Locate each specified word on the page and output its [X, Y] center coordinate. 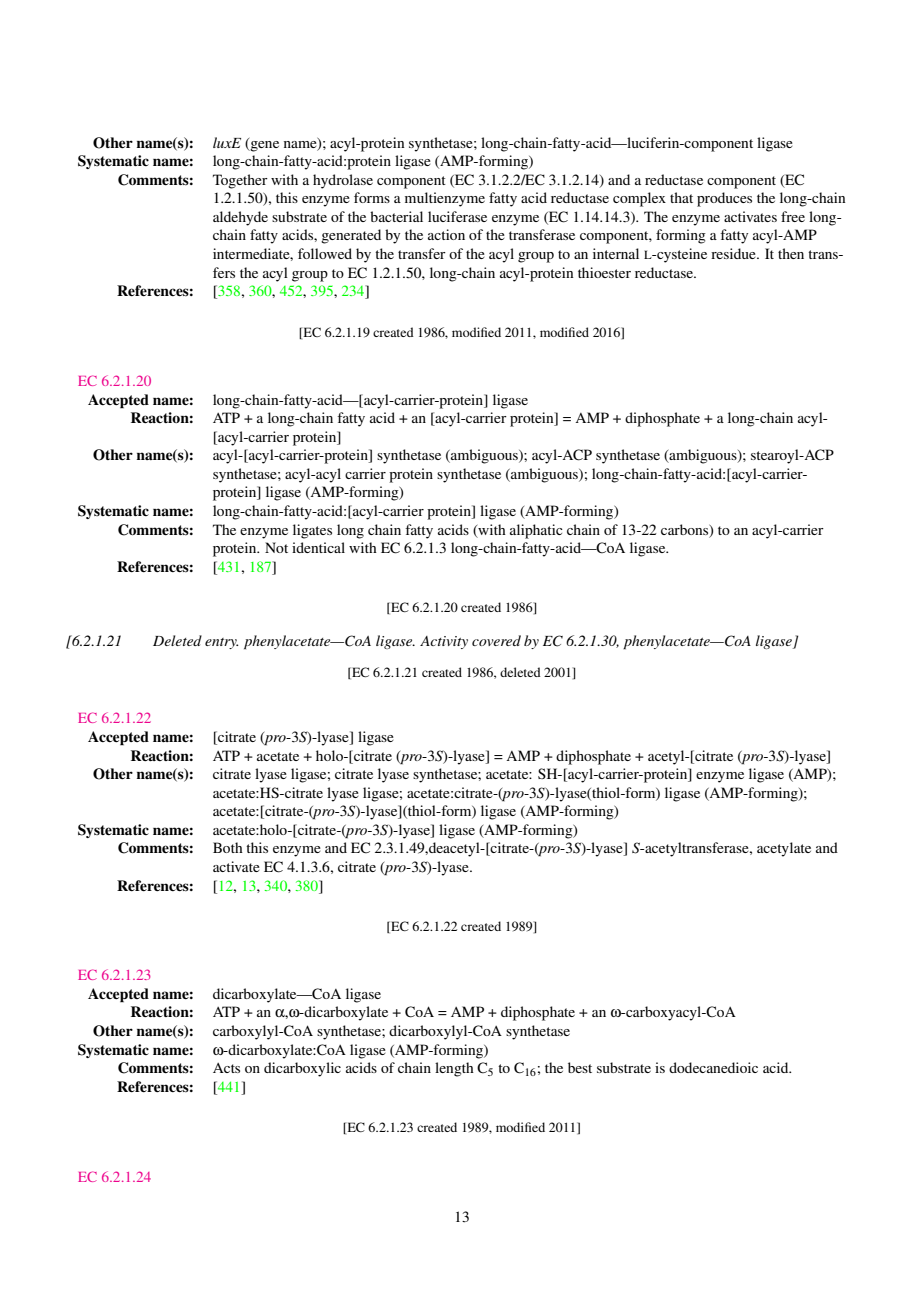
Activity [444, 642]
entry [221, 643]
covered [496, 640]
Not [276, 547]
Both [228, 847]
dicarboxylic [302, 1069]
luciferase [457, 216]
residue [734, 253]
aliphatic [536, 531]
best [580, 1067]
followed [325, 253]
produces [724, 199]
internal [616, 253]
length [454, 1069]
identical [318, 547]
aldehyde [240, 218]
